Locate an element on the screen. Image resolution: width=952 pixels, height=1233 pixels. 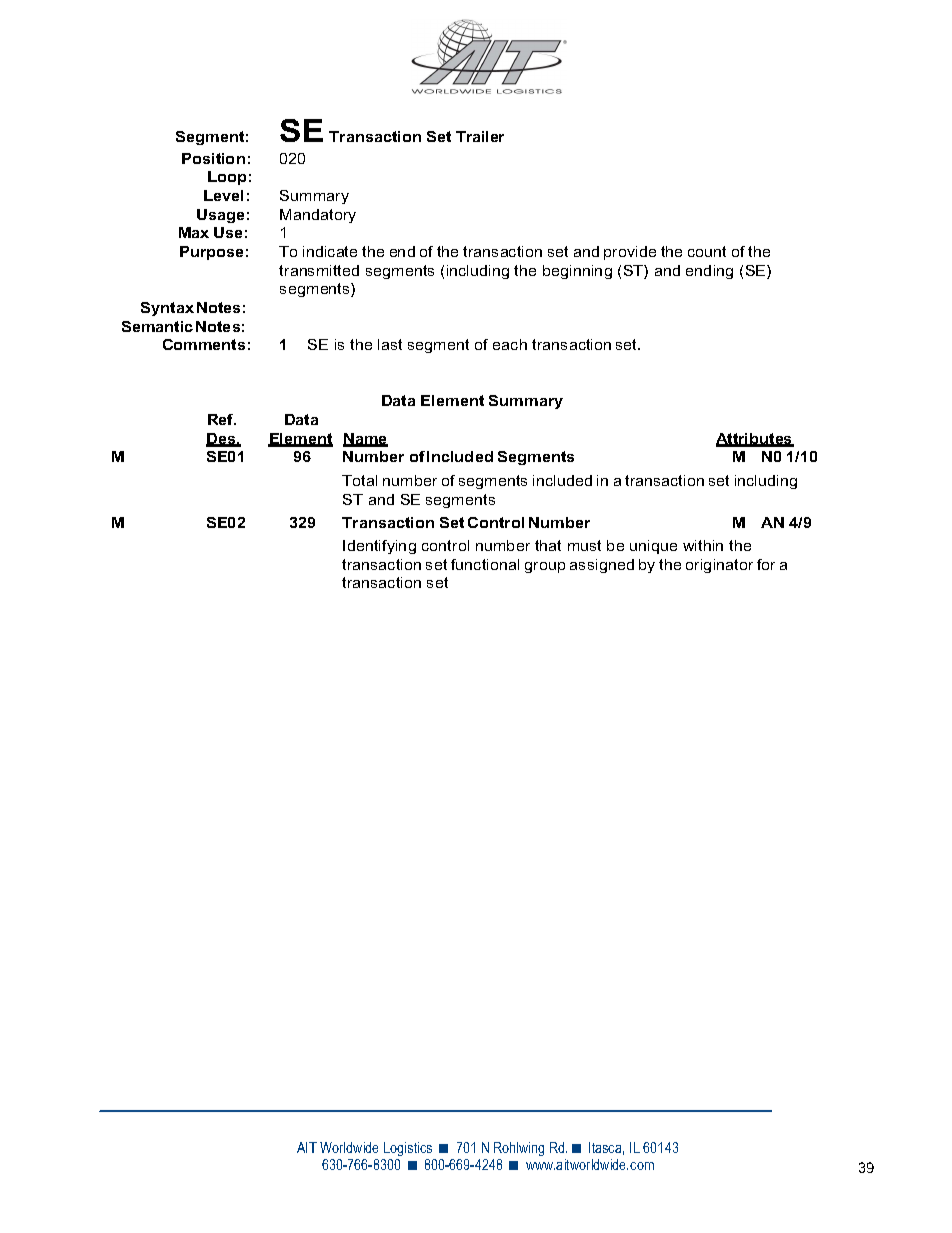
count is located at coordinates (707, 251).
